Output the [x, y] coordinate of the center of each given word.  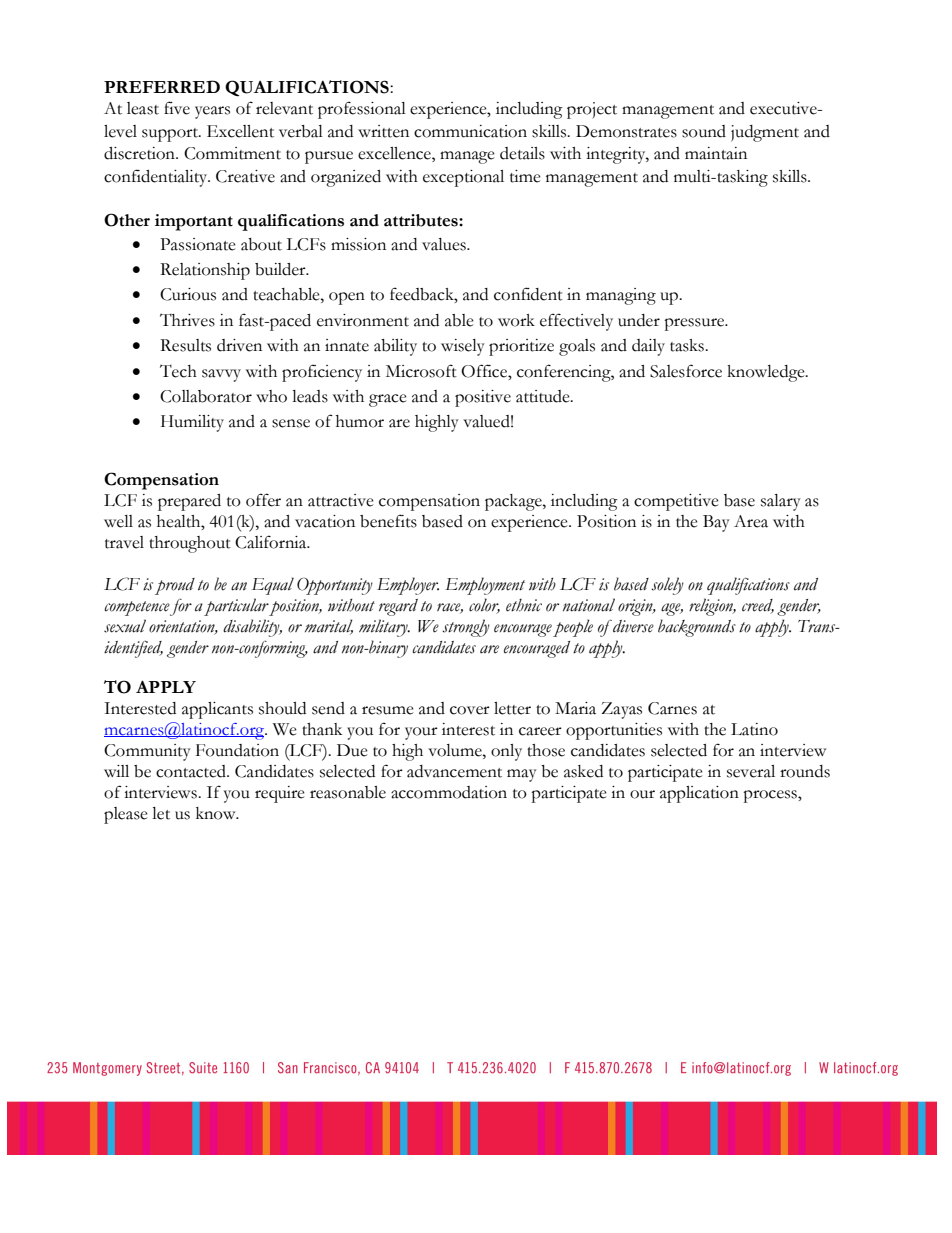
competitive [676, 502]
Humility [192, 423]
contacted [192, 771]
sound [704, 131]
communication [470, 131]
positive [483, 398]
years [212, 112]
